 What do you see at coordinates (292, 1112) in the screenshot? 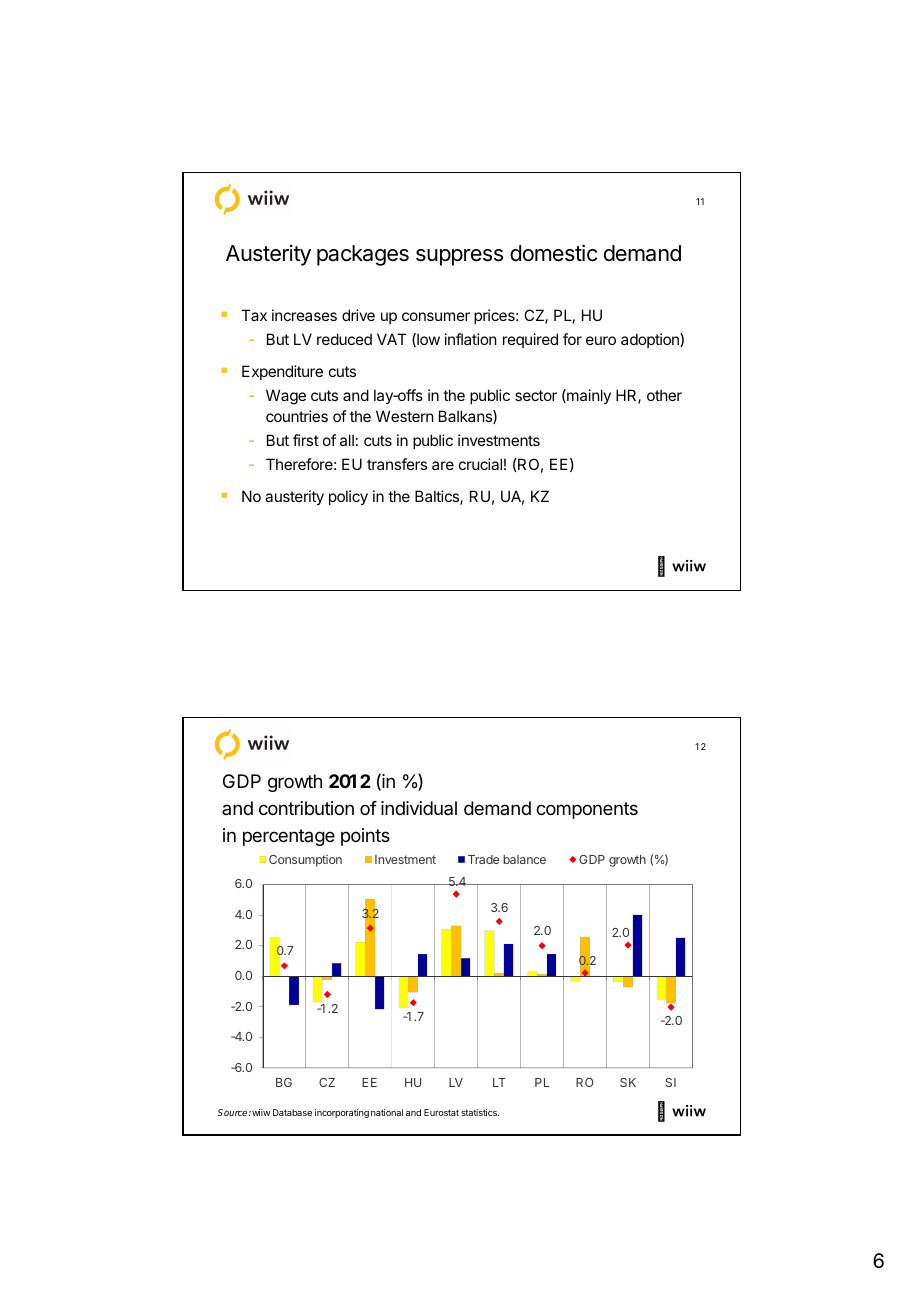
I see `Database` at bounding box center [292, 1112].
